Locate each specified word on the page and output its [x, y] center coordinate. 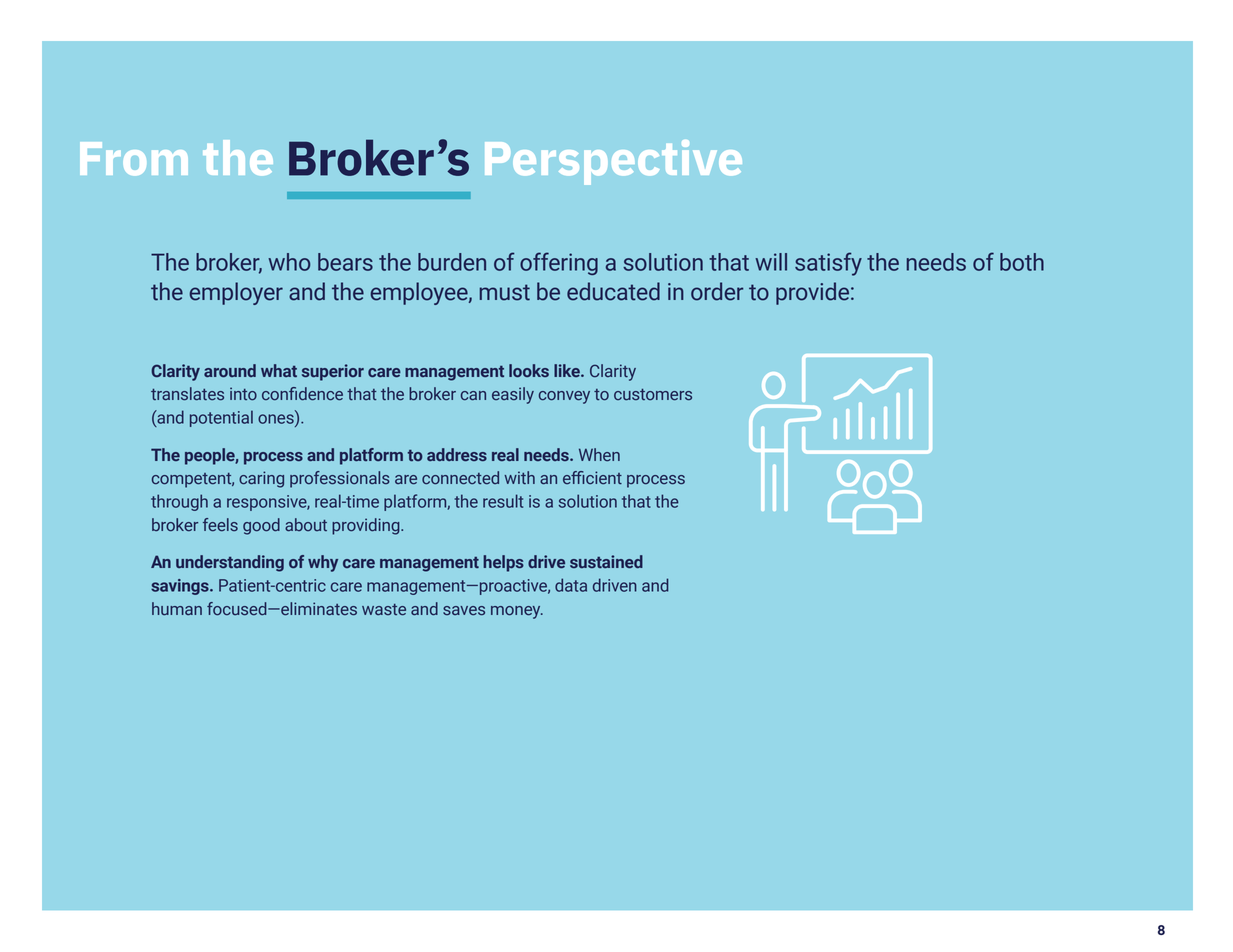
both [1022, 262]
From [134, 159]
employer [236, 293]
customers [653, 395]
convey [564, 397]
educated [613, 291]
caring [261, 479]
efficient [592, 478]
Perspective [613, 162]
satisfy [828, 264]
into [243, 394]
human [177, 609]
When [599, 455]
